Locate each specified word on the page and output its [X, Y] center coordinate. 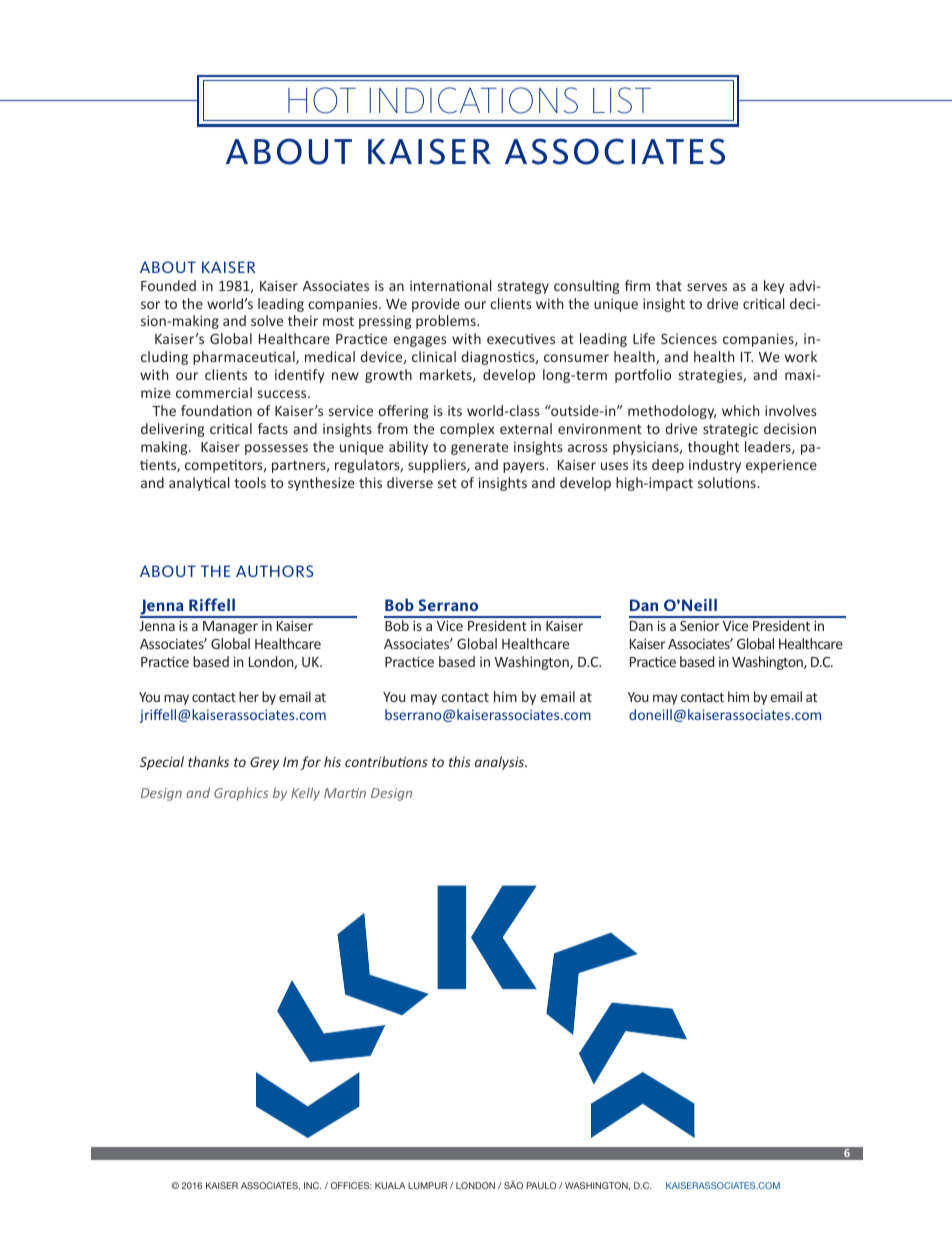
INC [312, 1185]
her [249, 696]
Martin [345, 793]
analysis [501, 763]
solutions [728, 482]
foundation [216, 410]
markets [447, 375]
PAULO [541, 1185]
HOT [322, 100]
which [741, 410]
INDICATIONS [473, 100]
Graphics [241, 794]
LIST [622, 100]
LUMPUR [427, 1185]
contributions [386, 761]
